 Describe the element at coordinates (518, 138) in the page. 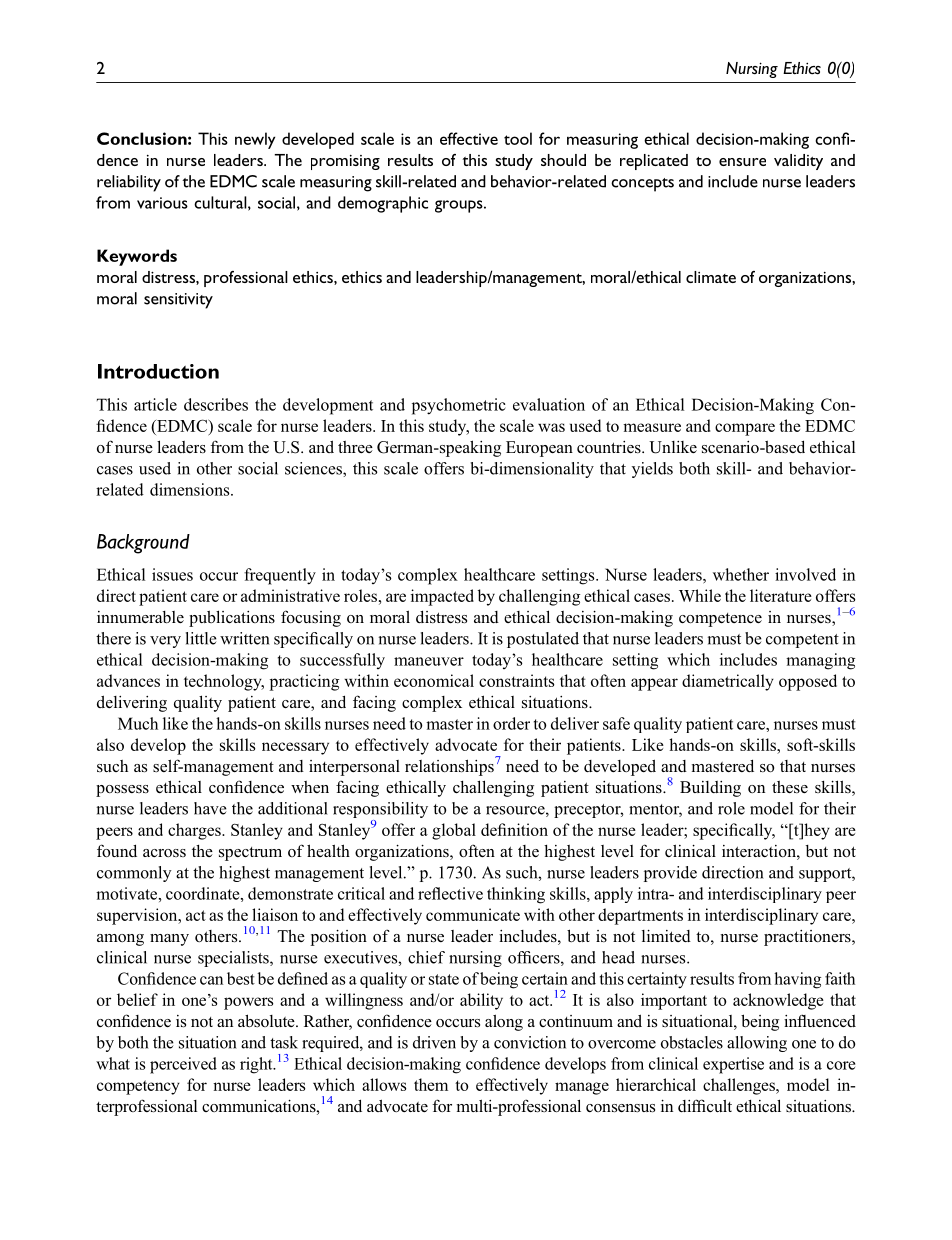

I see `tool` at that location.
